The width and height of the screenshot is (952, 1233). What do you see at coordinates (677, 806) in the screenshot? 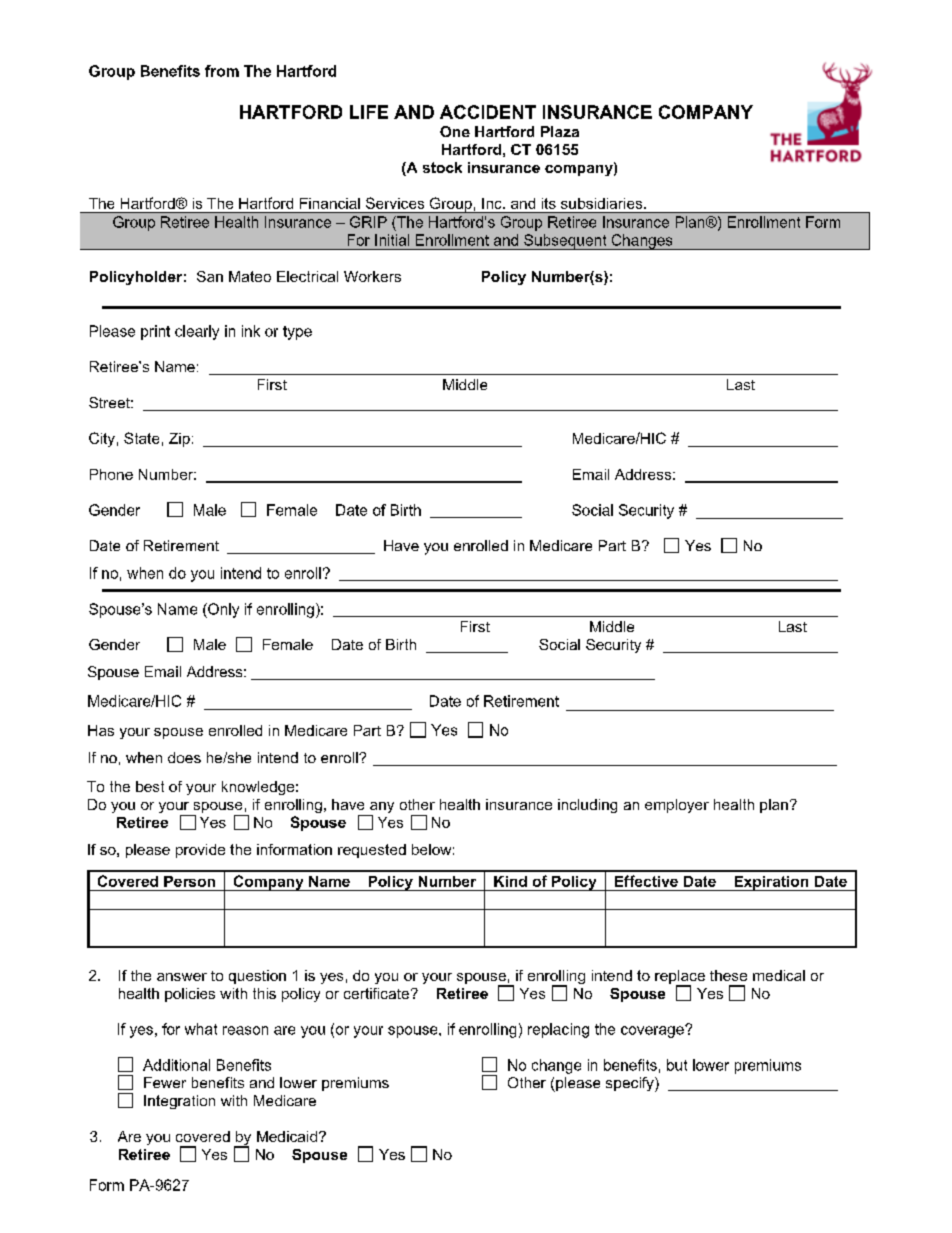
I see `employer` at bounding box center [677, 806].
